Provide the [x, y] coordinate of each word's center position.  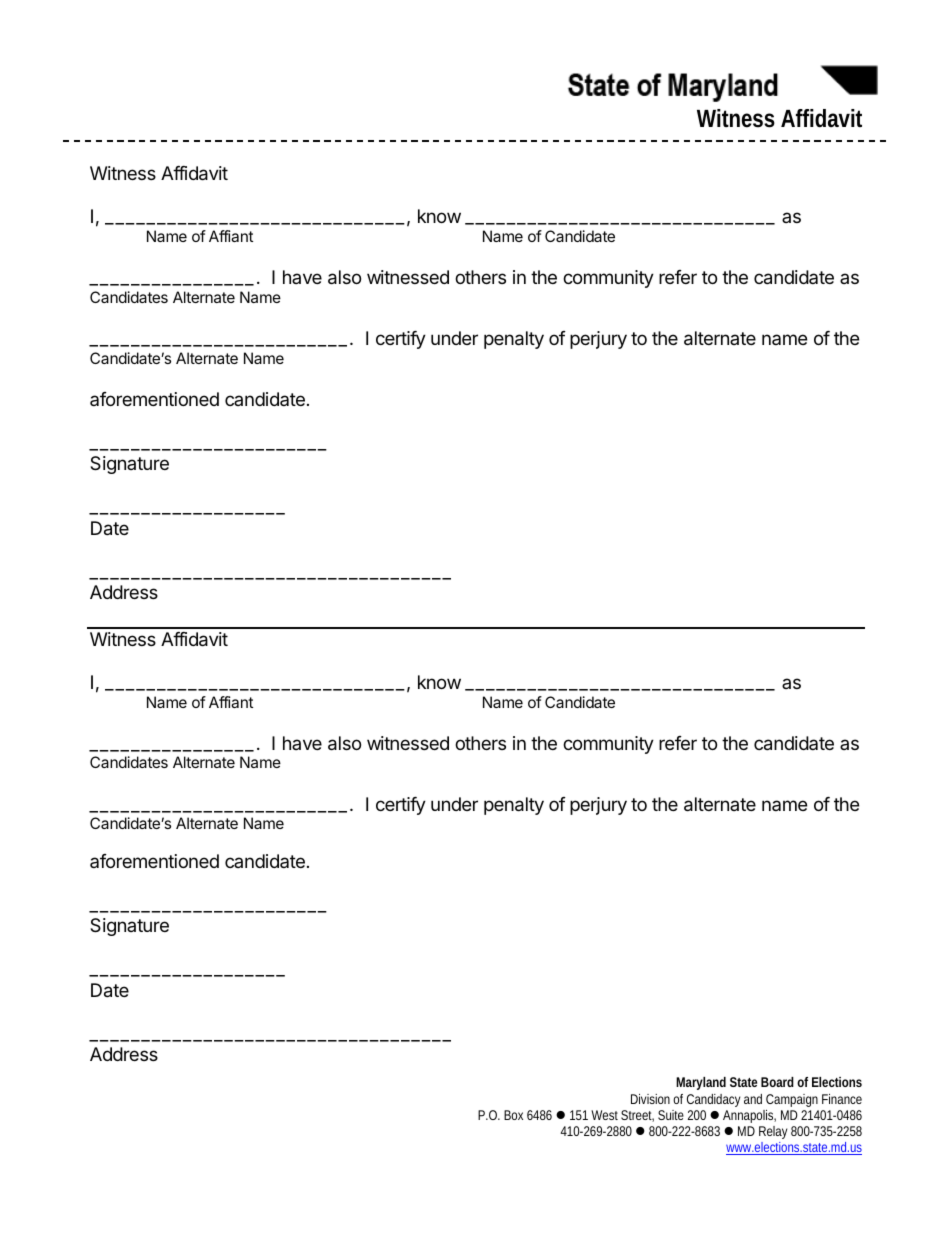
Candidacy [713, 1100]
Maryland [701, 1083]
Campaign [792, 1100]
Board [777, 1082]
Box [513, 1115]
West [604, 1115]
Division [650, 1099]
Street [637, 1116]
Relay [773, 1132]
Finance [842, 1099]
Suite [671, 1115]
